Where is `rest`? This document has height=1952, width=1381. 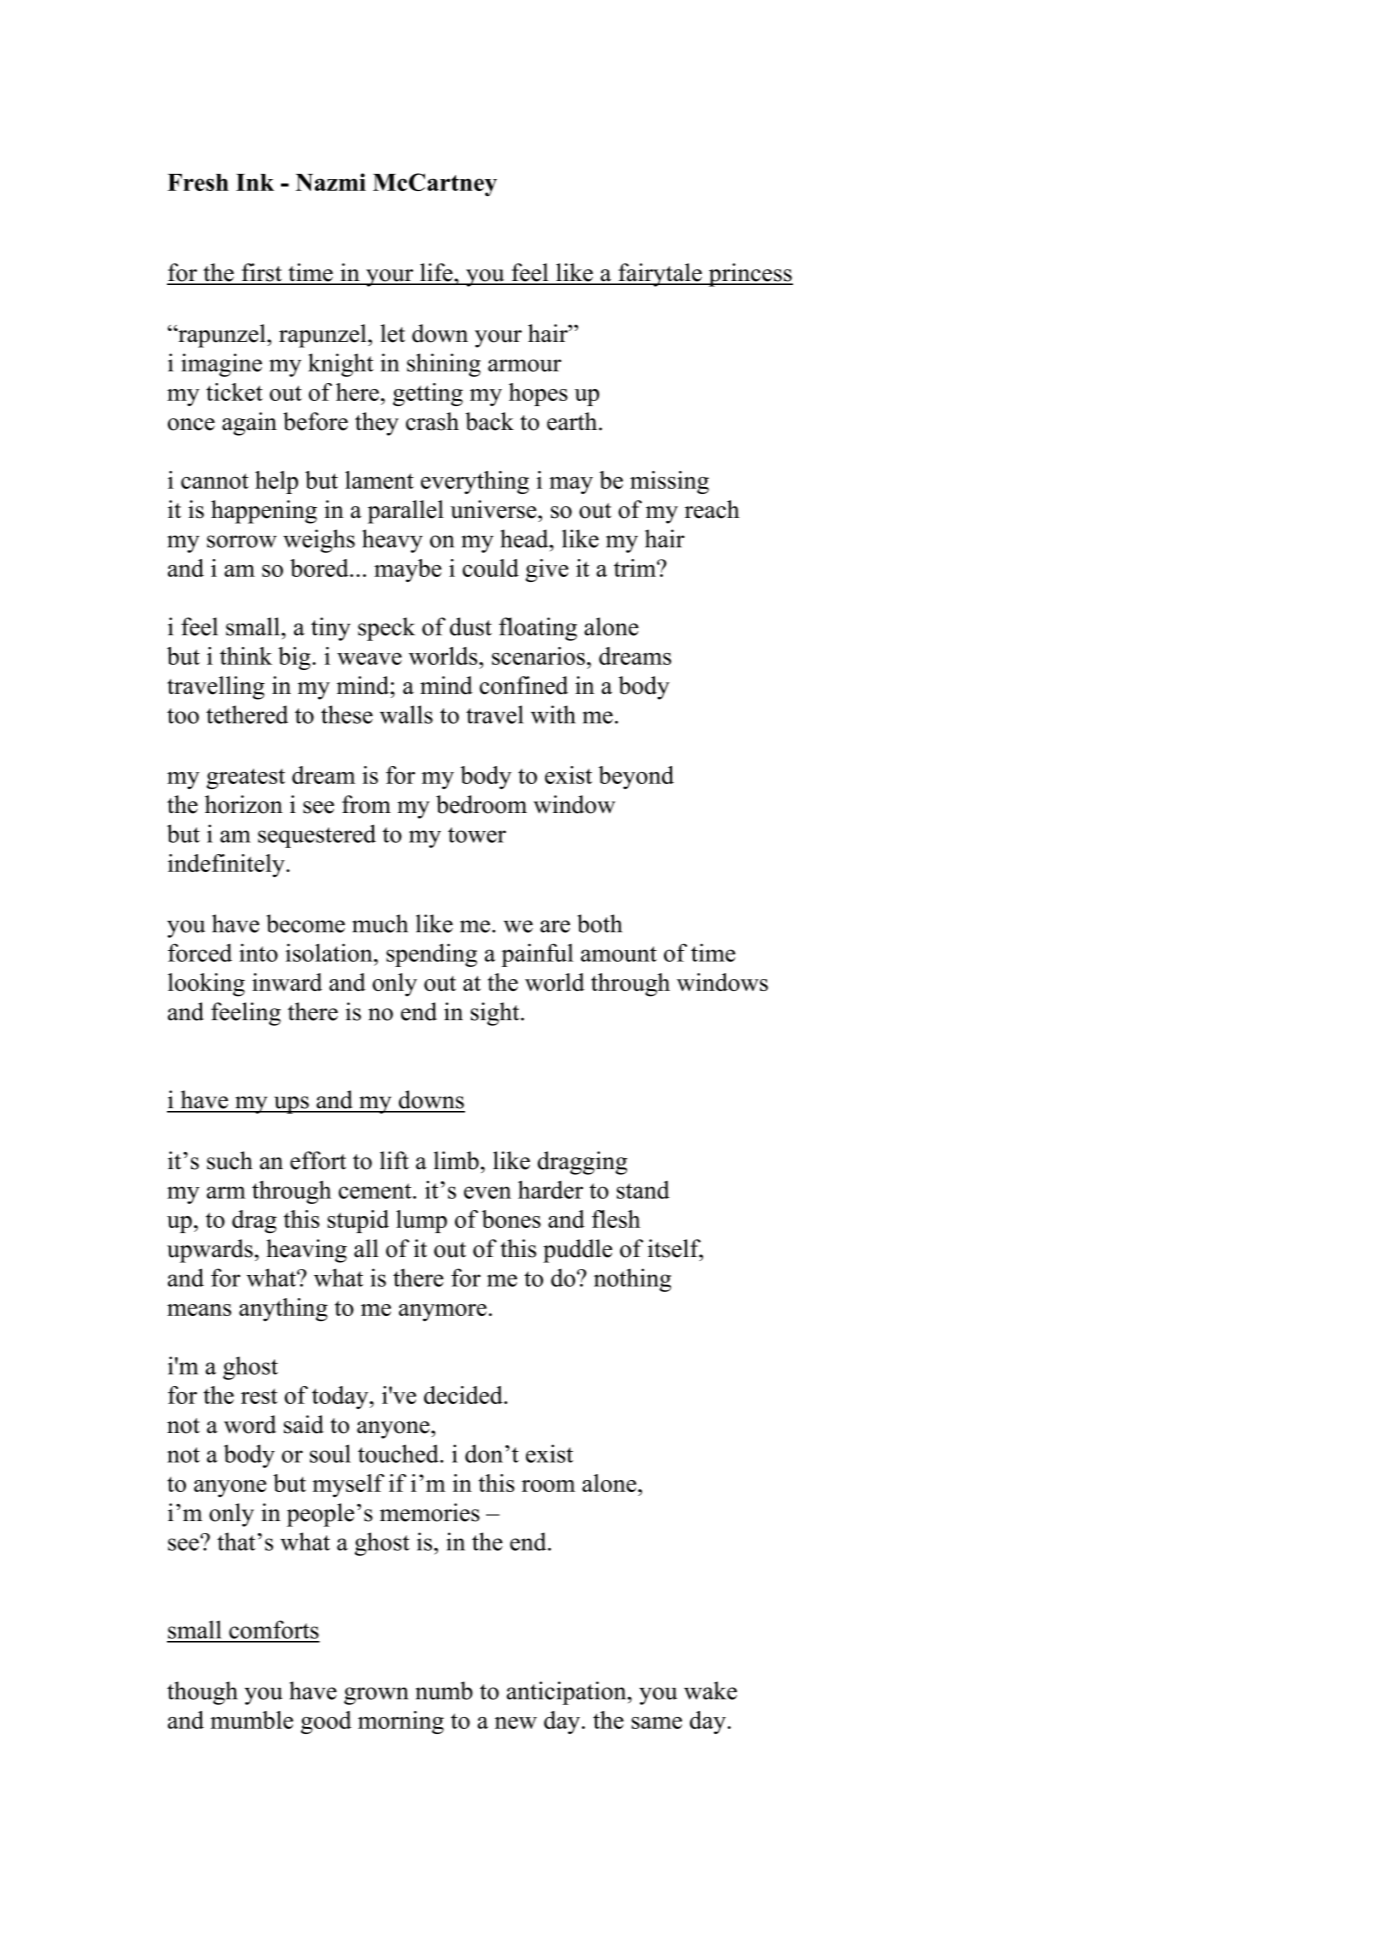 rest is located at coordinates (259, 1396).
